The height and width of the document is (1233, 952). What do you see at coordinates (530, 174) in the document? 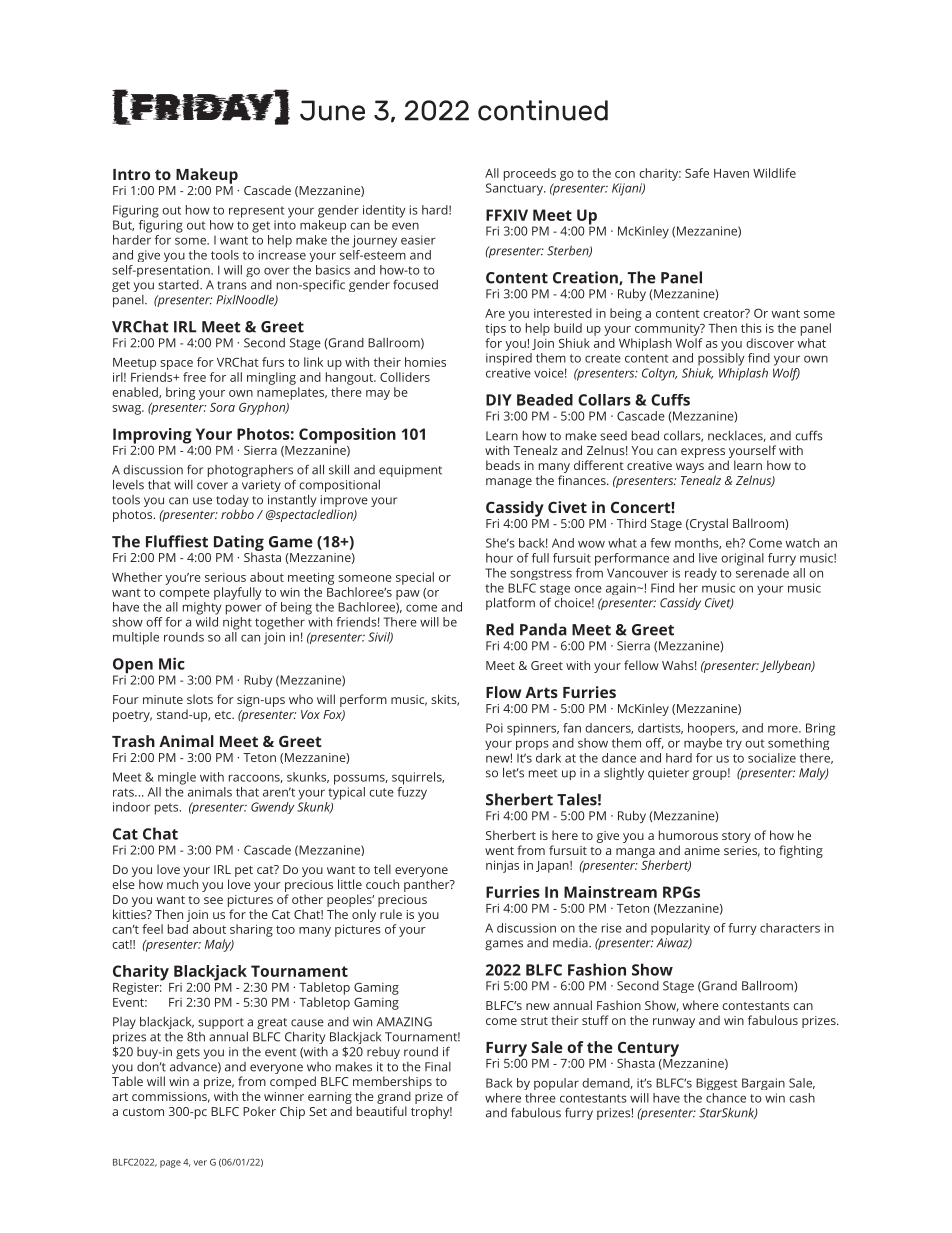
I see `proceeds` at bounding box center [530, 174].
